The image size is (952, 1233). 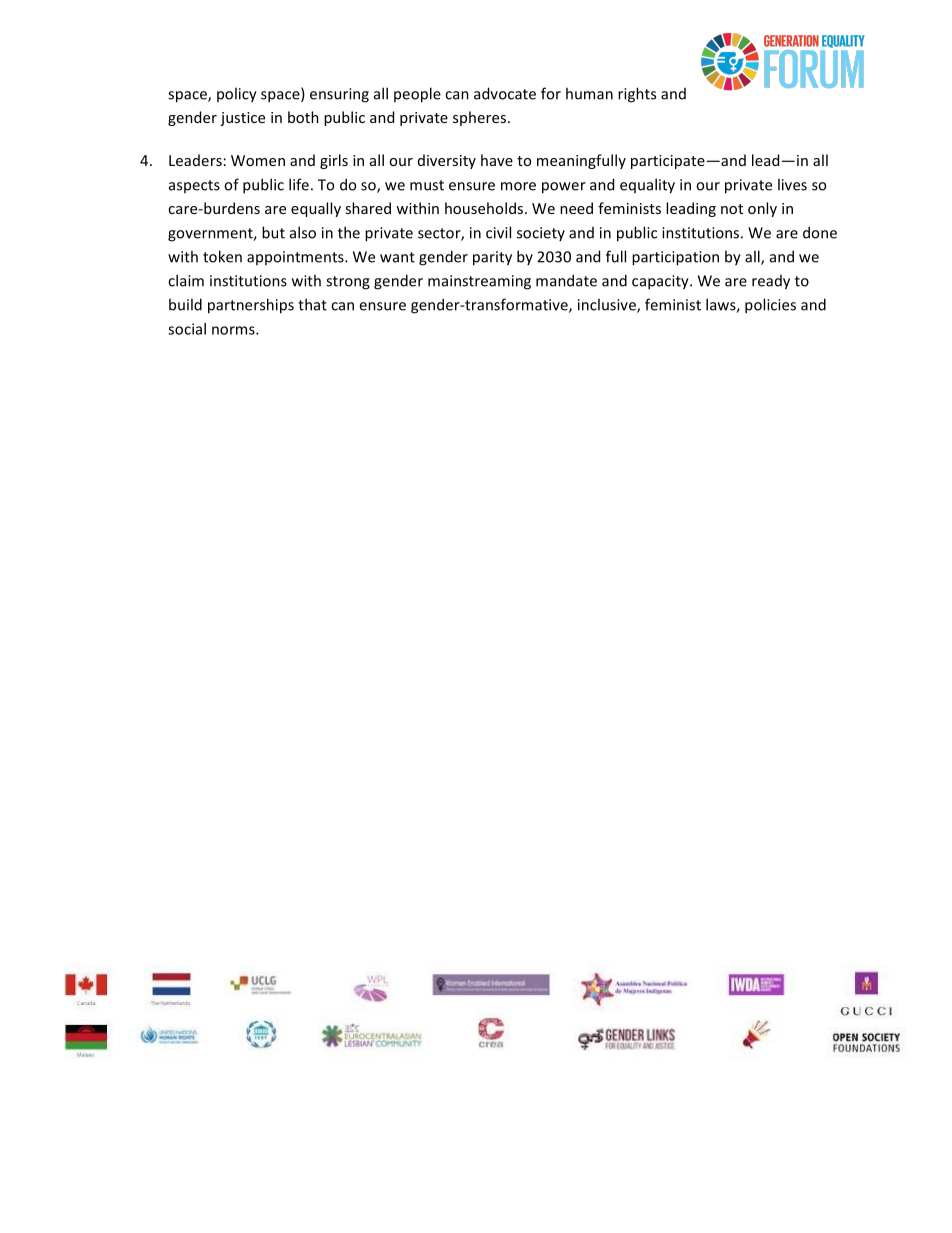 What do you see at coordinates (234, 330) in the screenshot?
I see `norms` at bounding box center [234, 330].
